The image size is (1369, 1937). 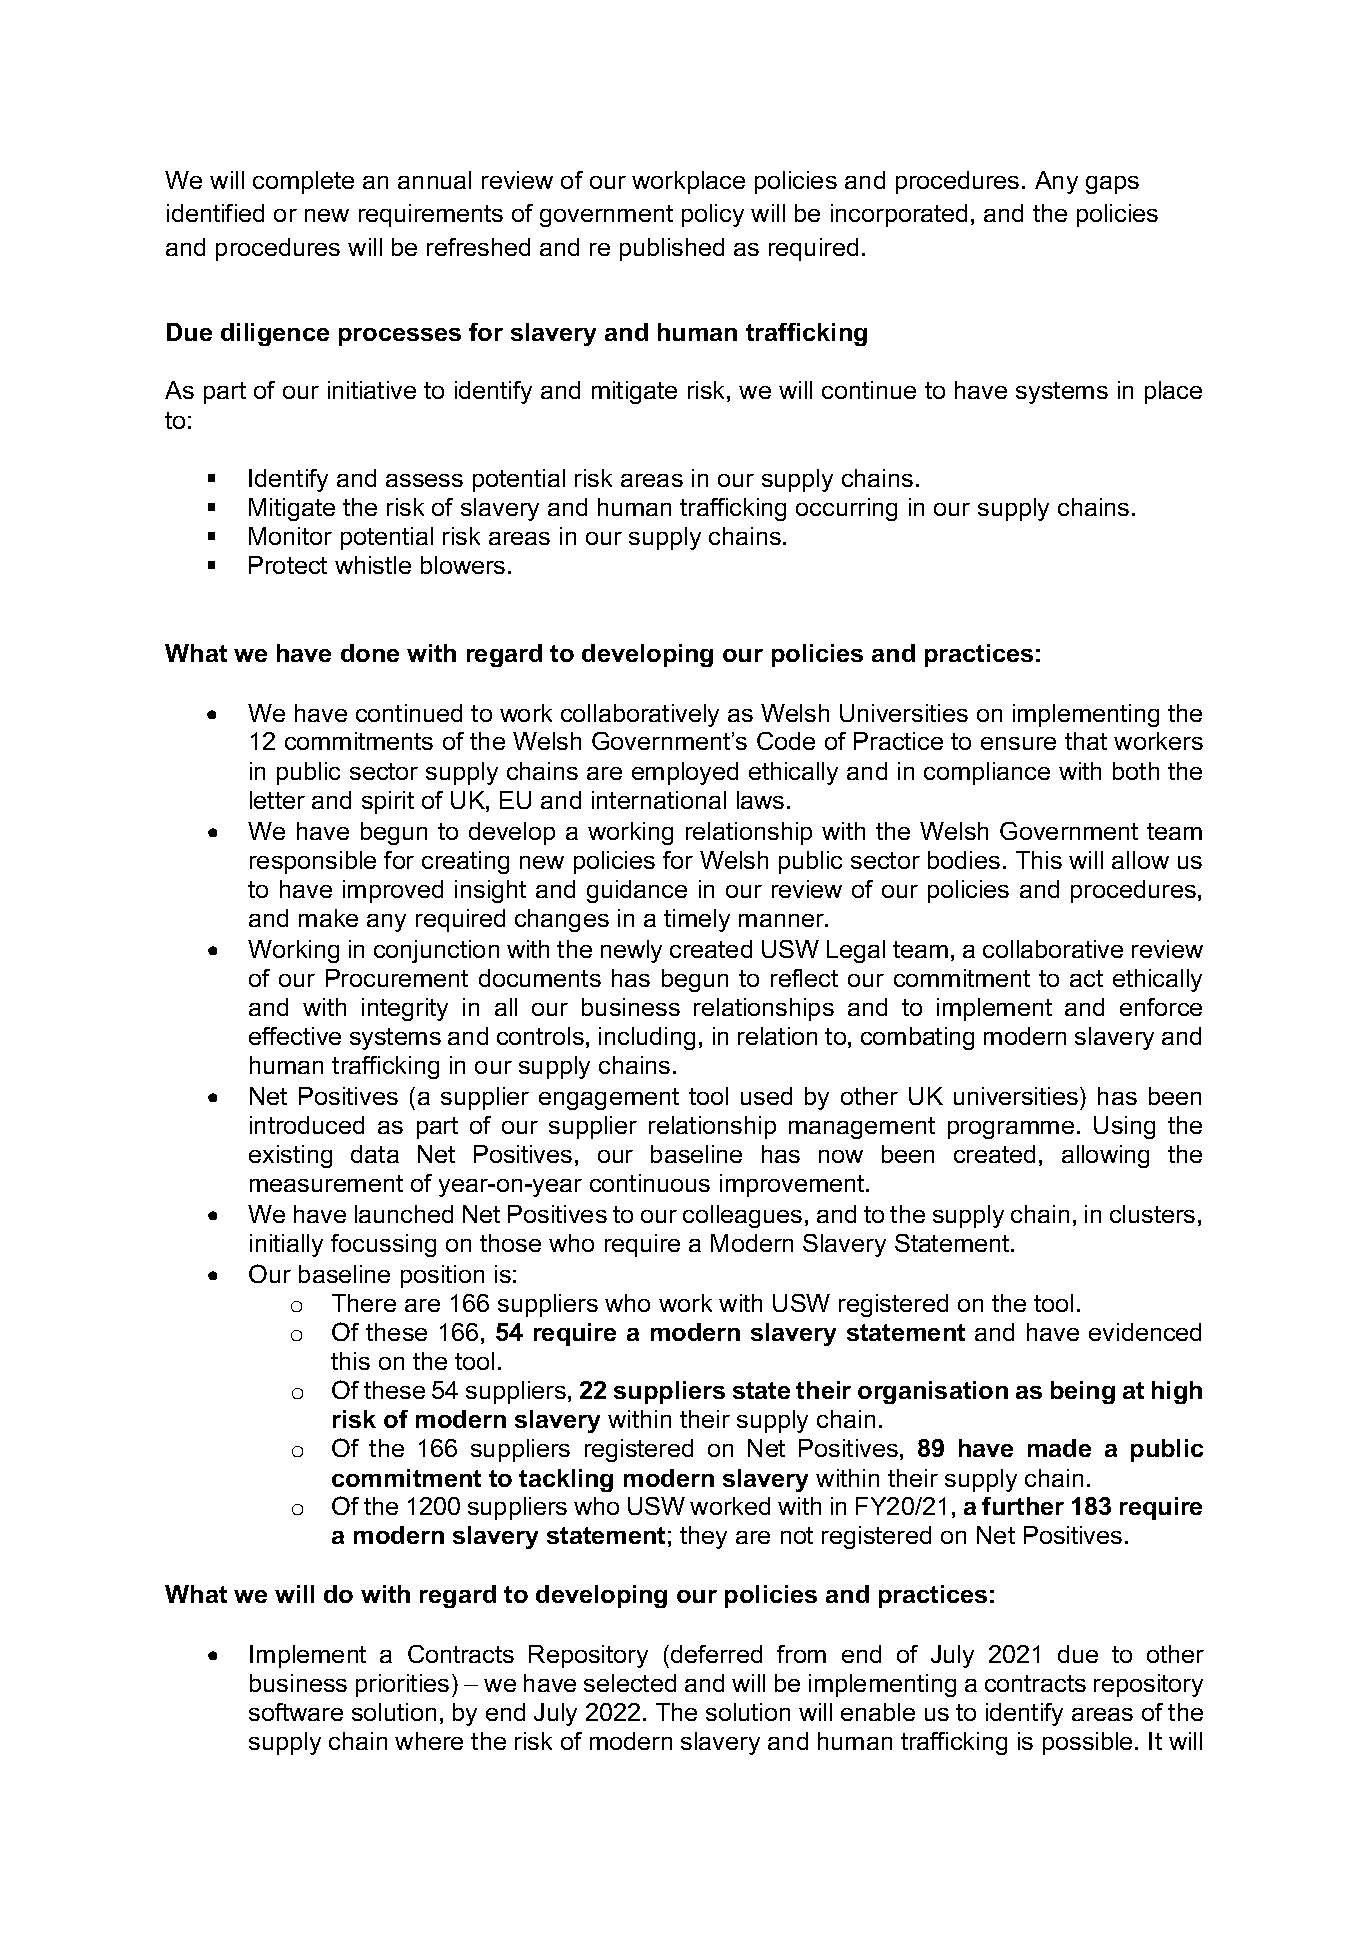 I want to click on colleagues, so click(x=742, y=1216).
